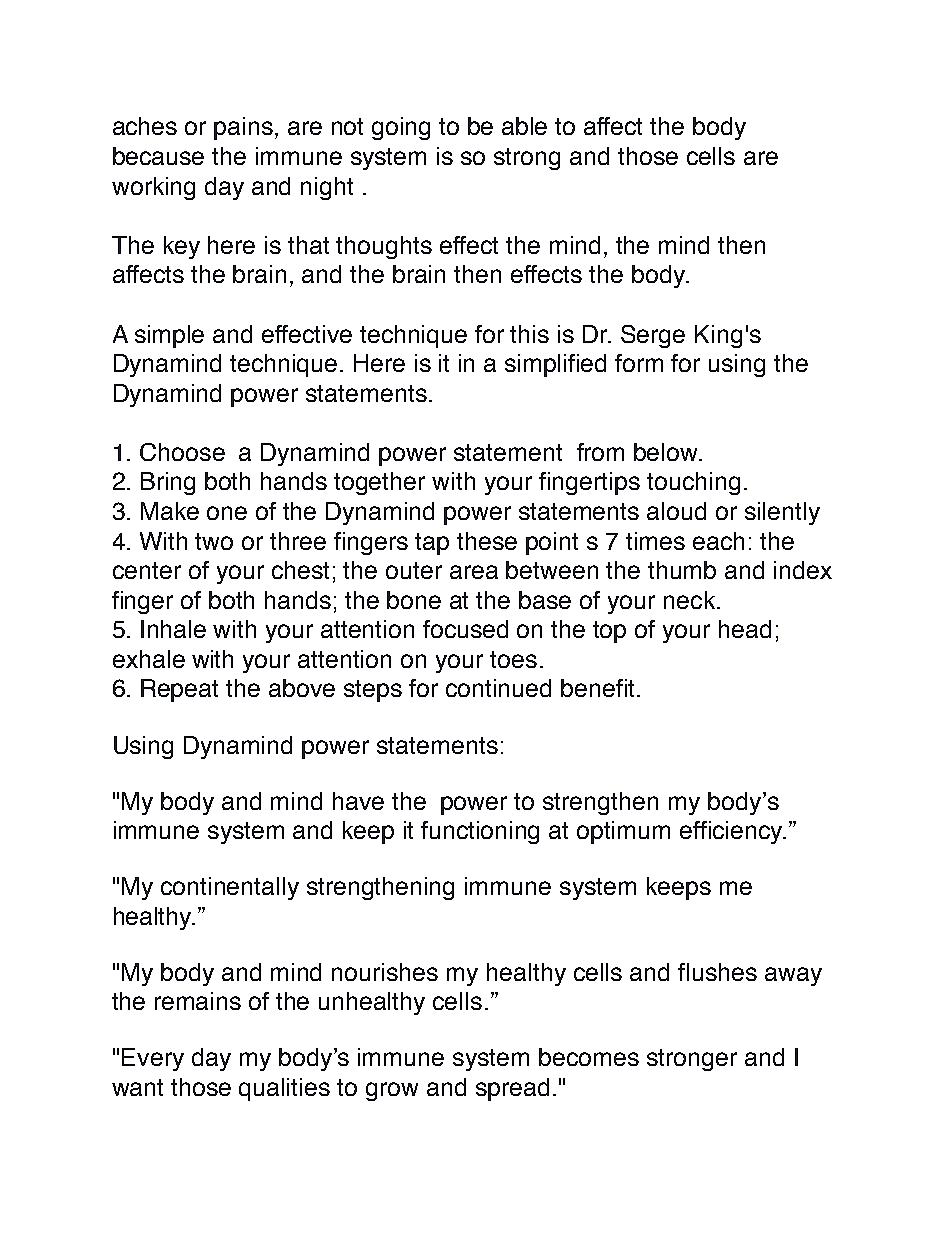  Describe the element at coordinates (179, 690) in the screenshot. I see `Repeat` at that location.
